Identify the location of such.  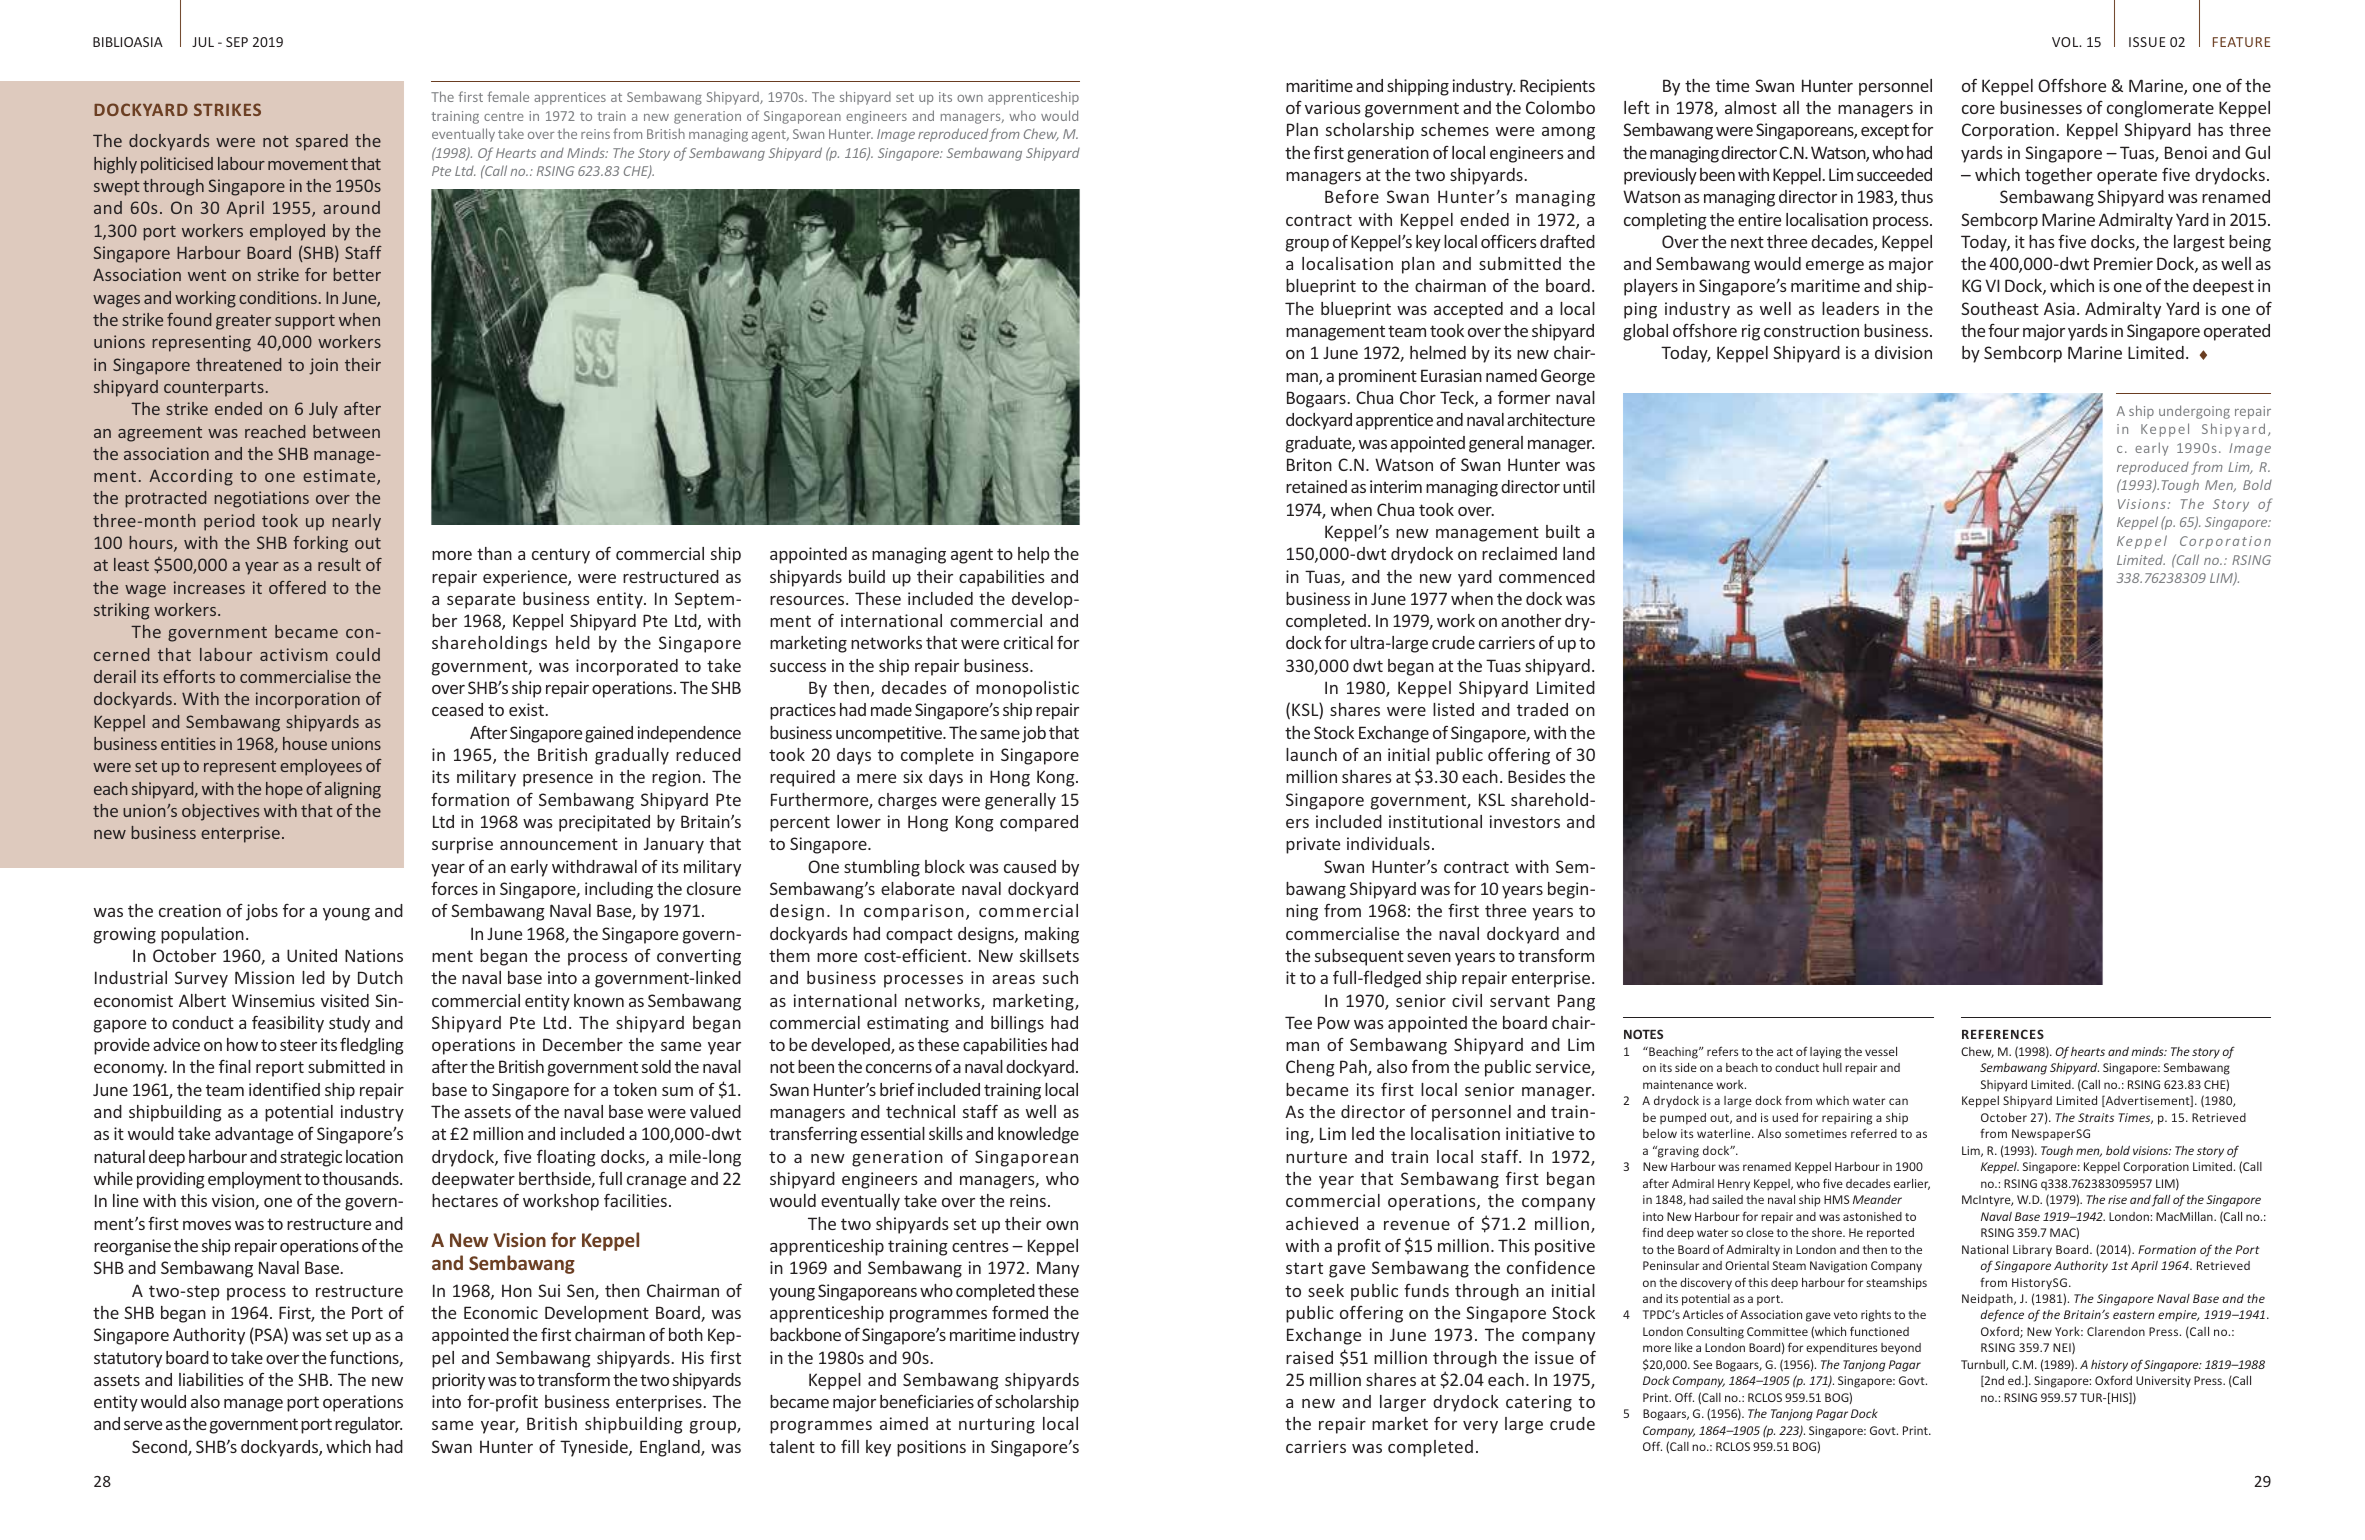
(1060, 977).
